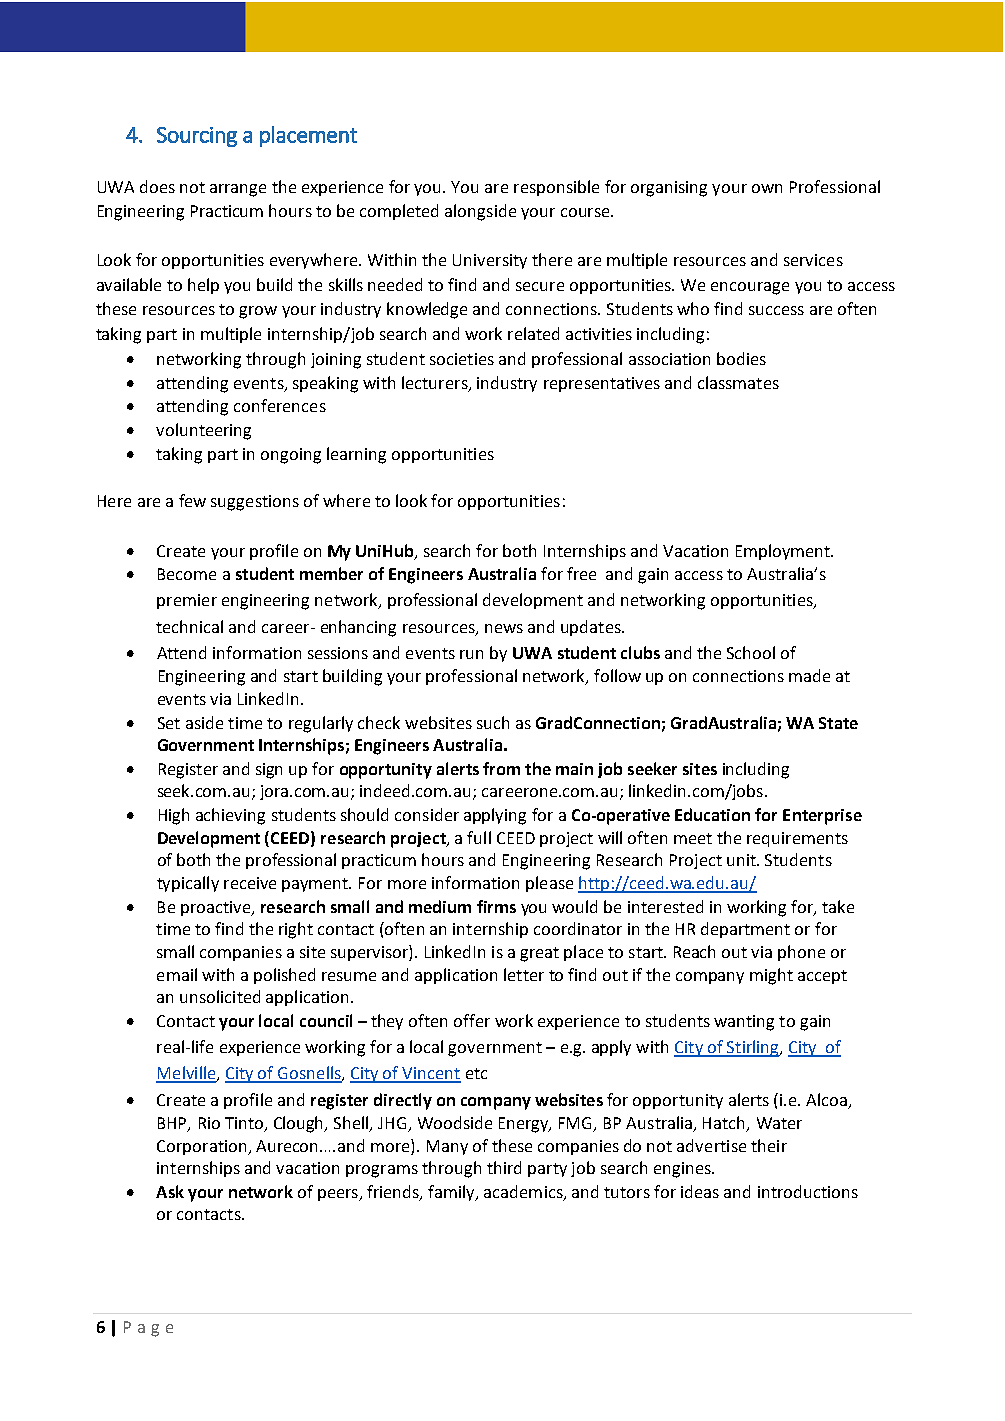 The height and width of the document is (1421, 1005). I want to click on ideas, so click(700, 1191).
